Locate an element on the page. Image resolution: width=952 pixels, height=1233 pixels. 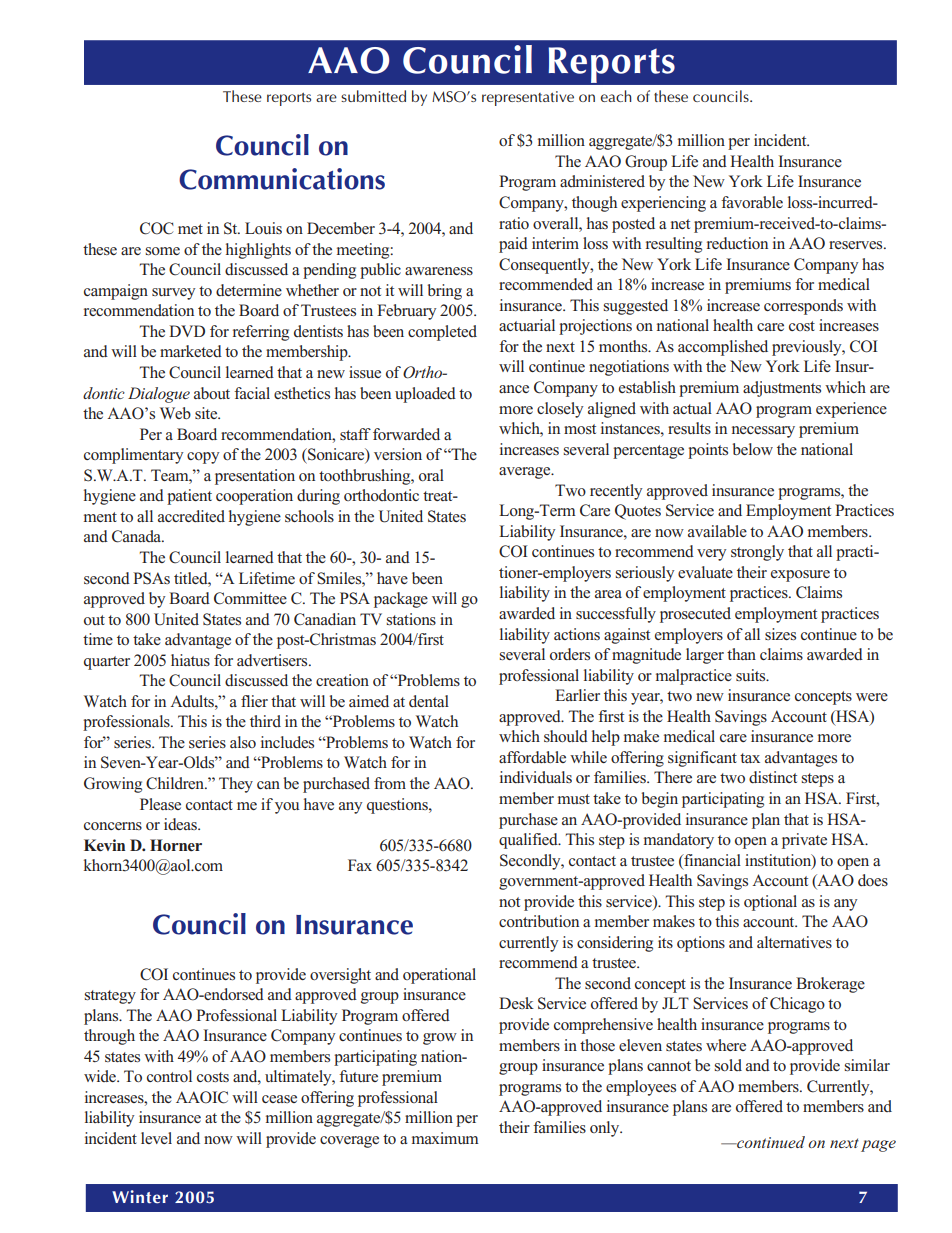
orders is located at coordinates (570, 654).
